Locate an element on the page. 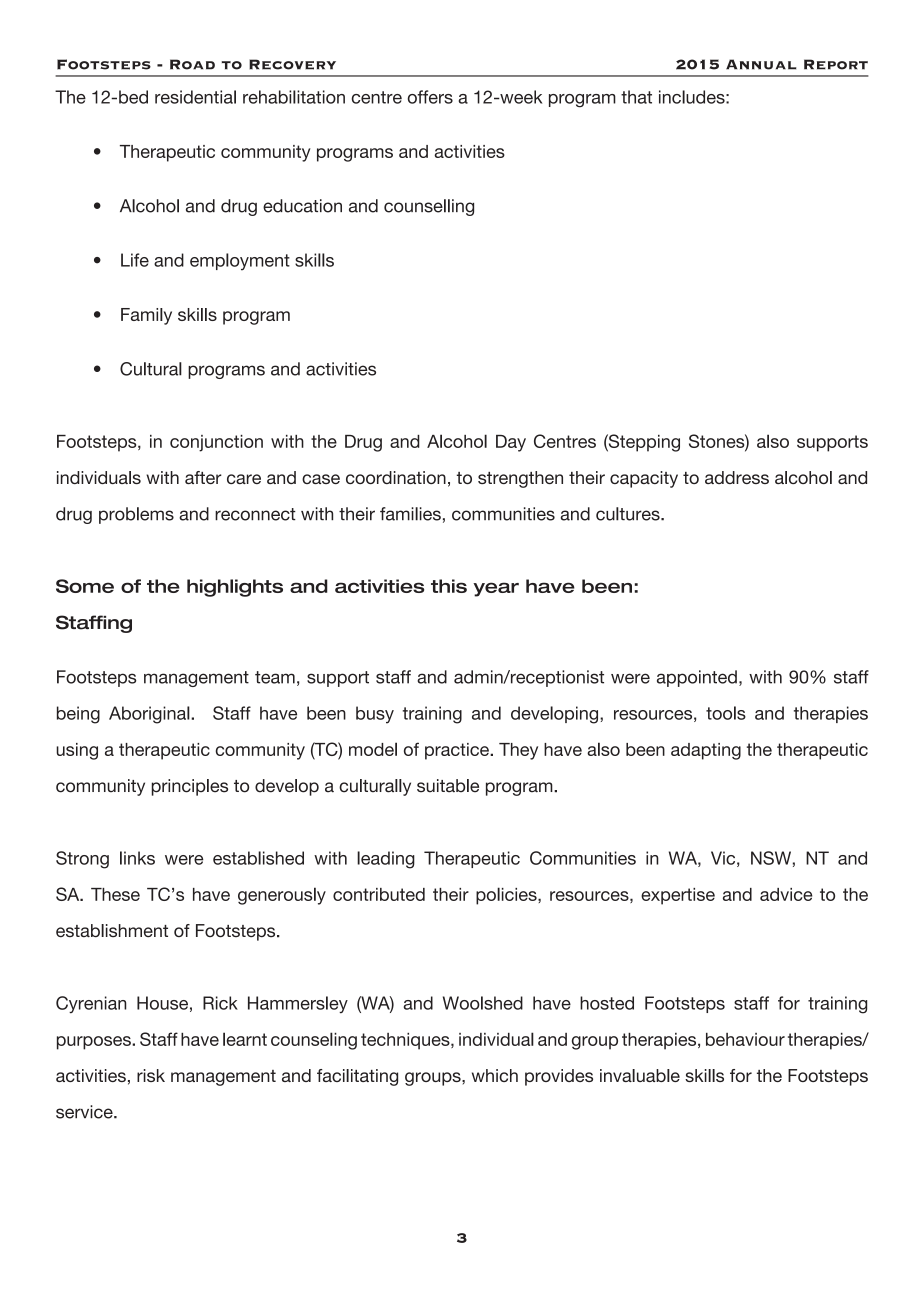 The image size is (924, 1297). advice is located at coordinates (786, 894).
